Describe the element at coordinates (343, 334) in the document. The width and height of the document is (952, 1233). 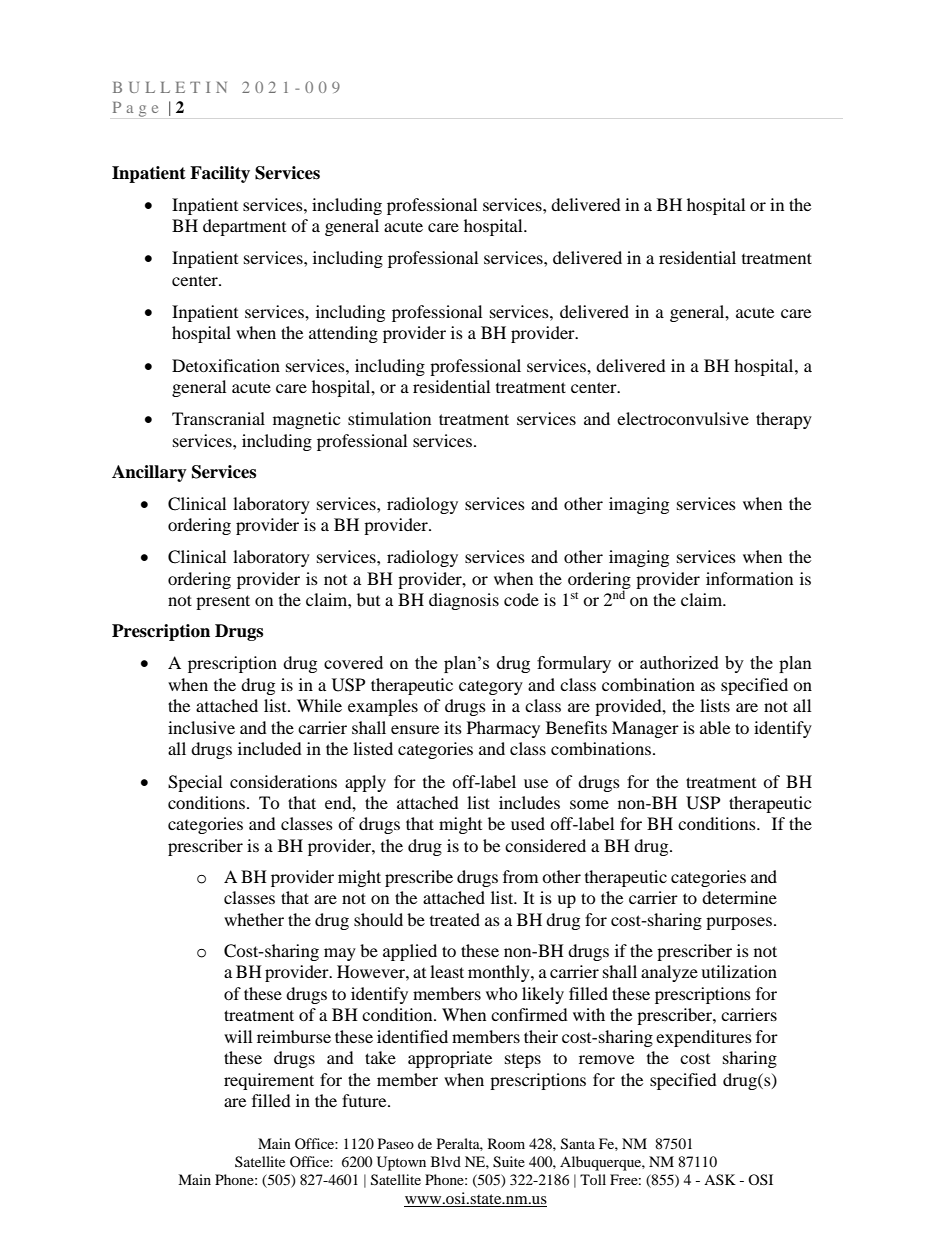
I see `attending` at that location.
